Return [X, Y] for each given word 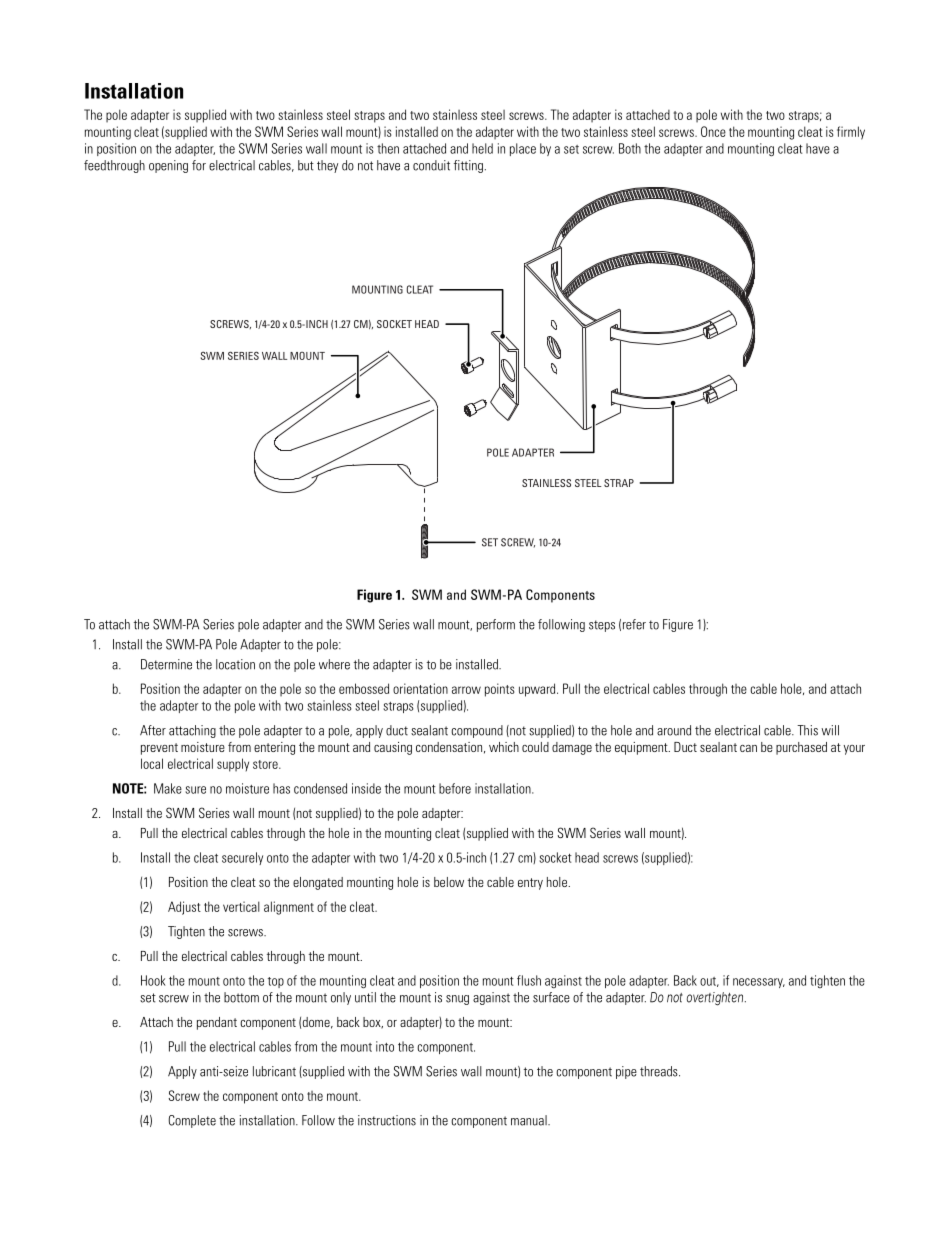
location [235, 664]
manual [530, 1120]
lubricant [274, 1071]
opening [168, 166]
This [807, 730]
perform [496, 625]
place [523, 149]
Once [713, 131]
